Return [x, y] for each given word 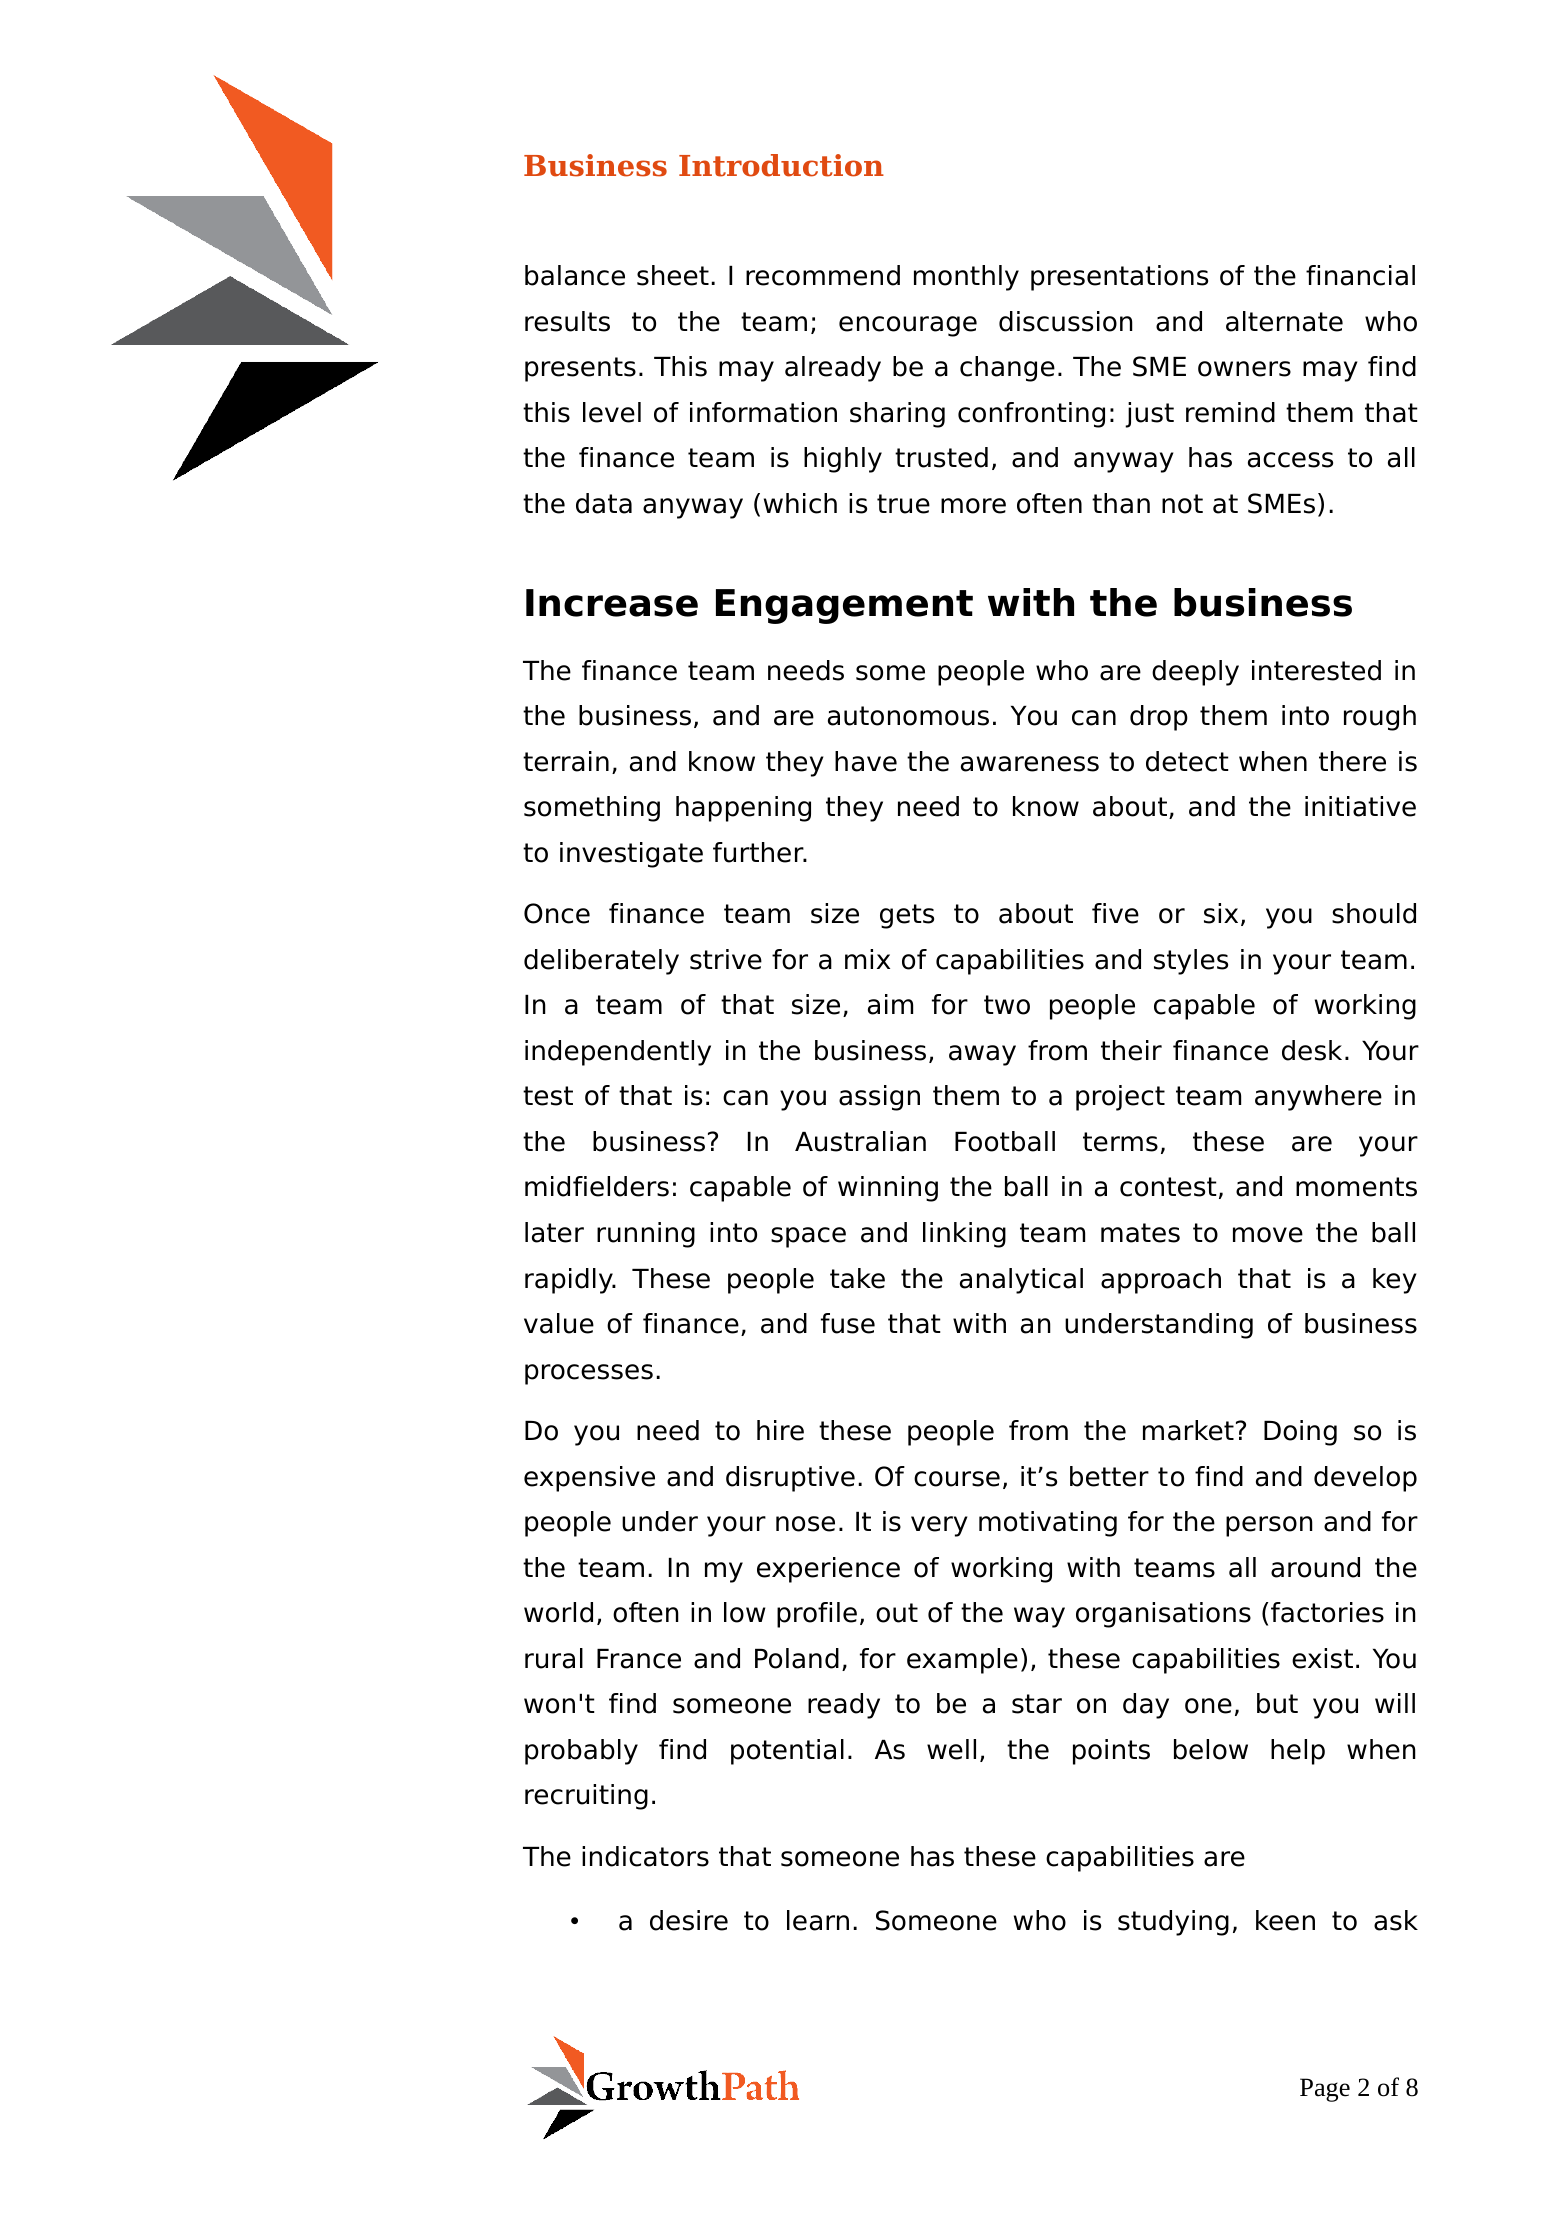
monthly [966, 278]
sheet [673, 275]
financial [1360, 275]
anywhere [1318, 1098]
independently [618, 1053]
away [982, 1055]
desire [689, 1920]
